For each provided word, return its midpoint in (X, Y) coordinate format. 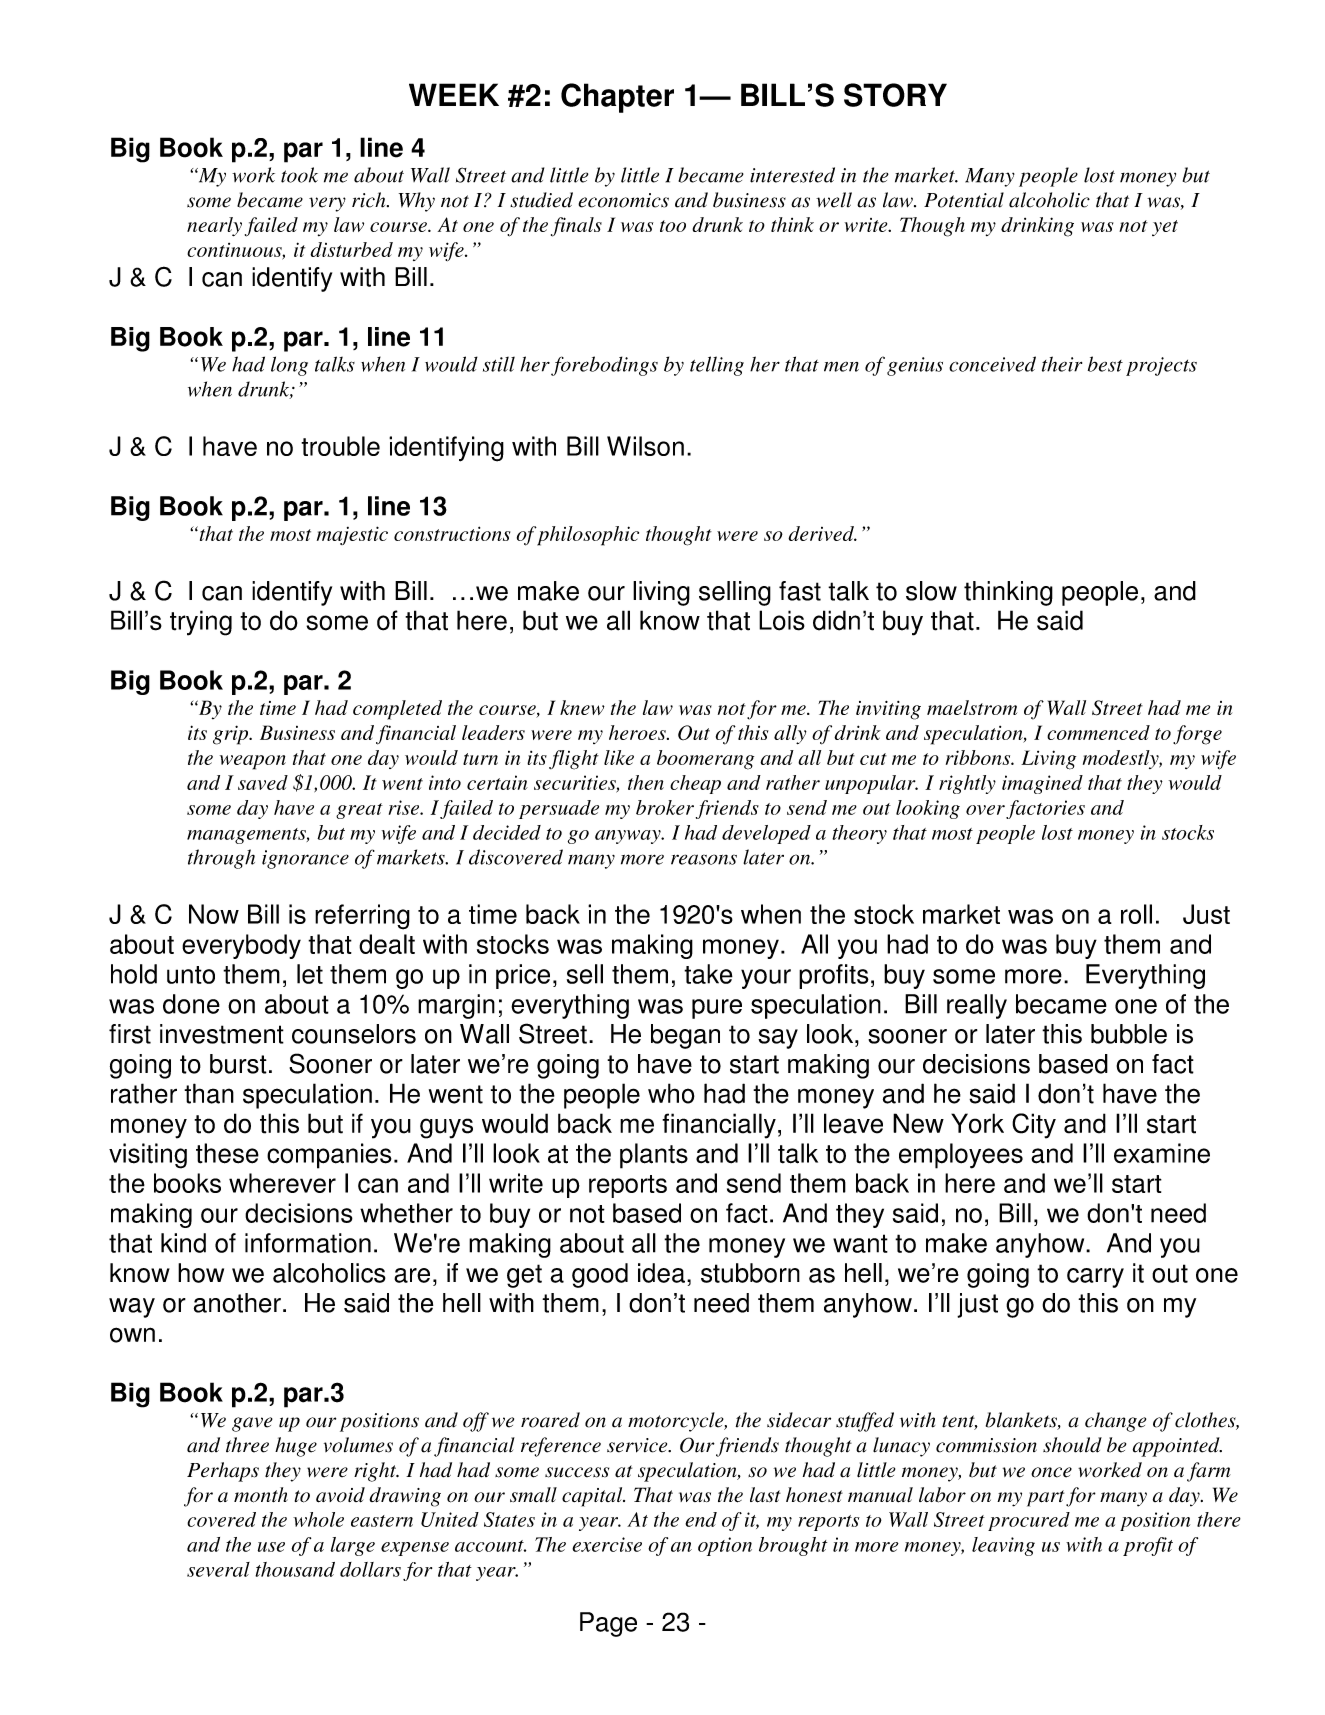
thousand (295, 1569)
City (1034, 1126)
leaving (1003, 1546)
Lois (782, 620)
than (209, 1093)
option (725, 1546)
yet (1165, 228)
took (299, 175)
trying (201, 623)
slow (931, 591)
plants (654, 1156)
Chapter (617, 98)
